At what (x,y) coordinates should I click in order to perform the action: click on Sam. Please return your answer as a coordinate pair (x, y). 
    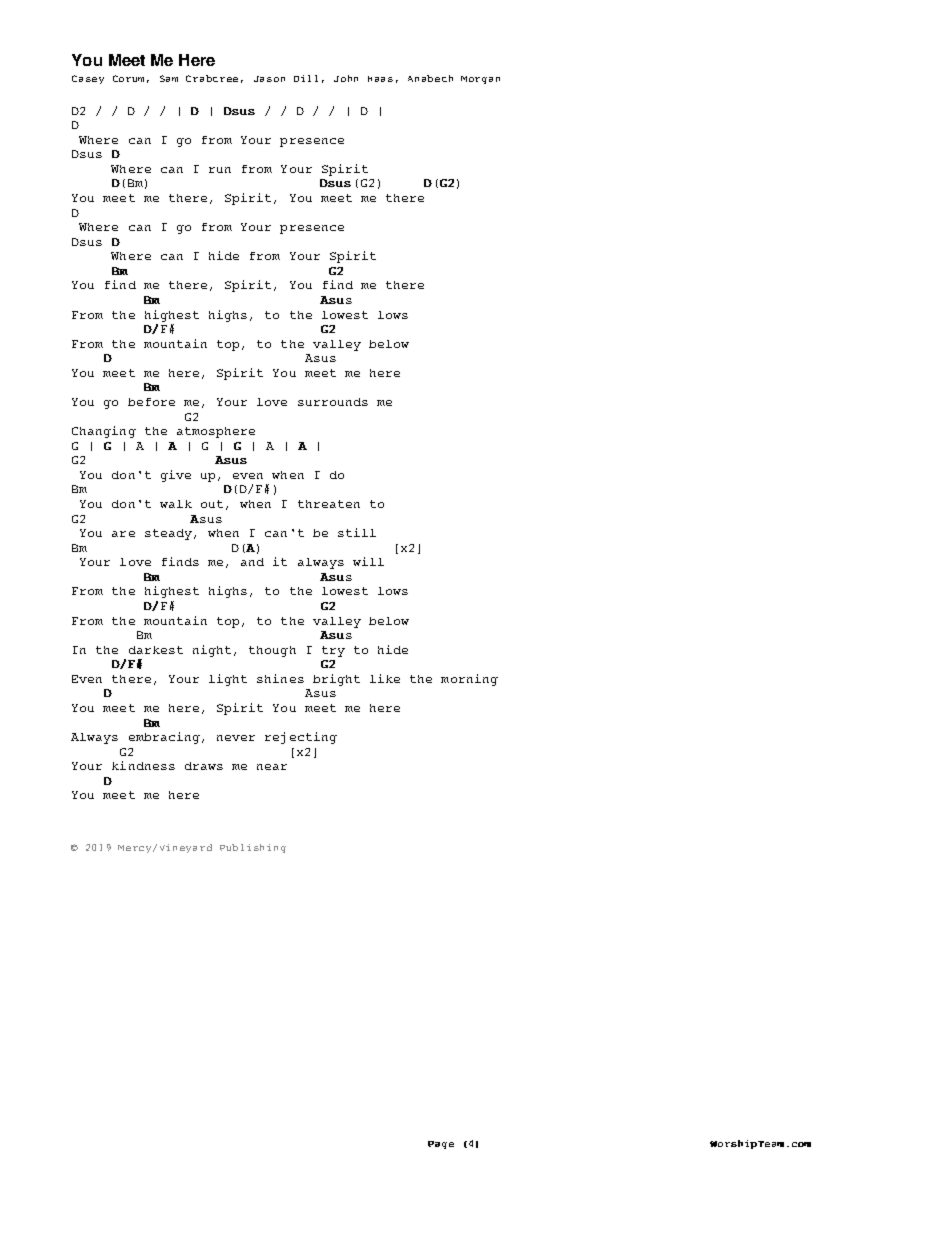
    Looking at the image, I should click on (169, 78).
